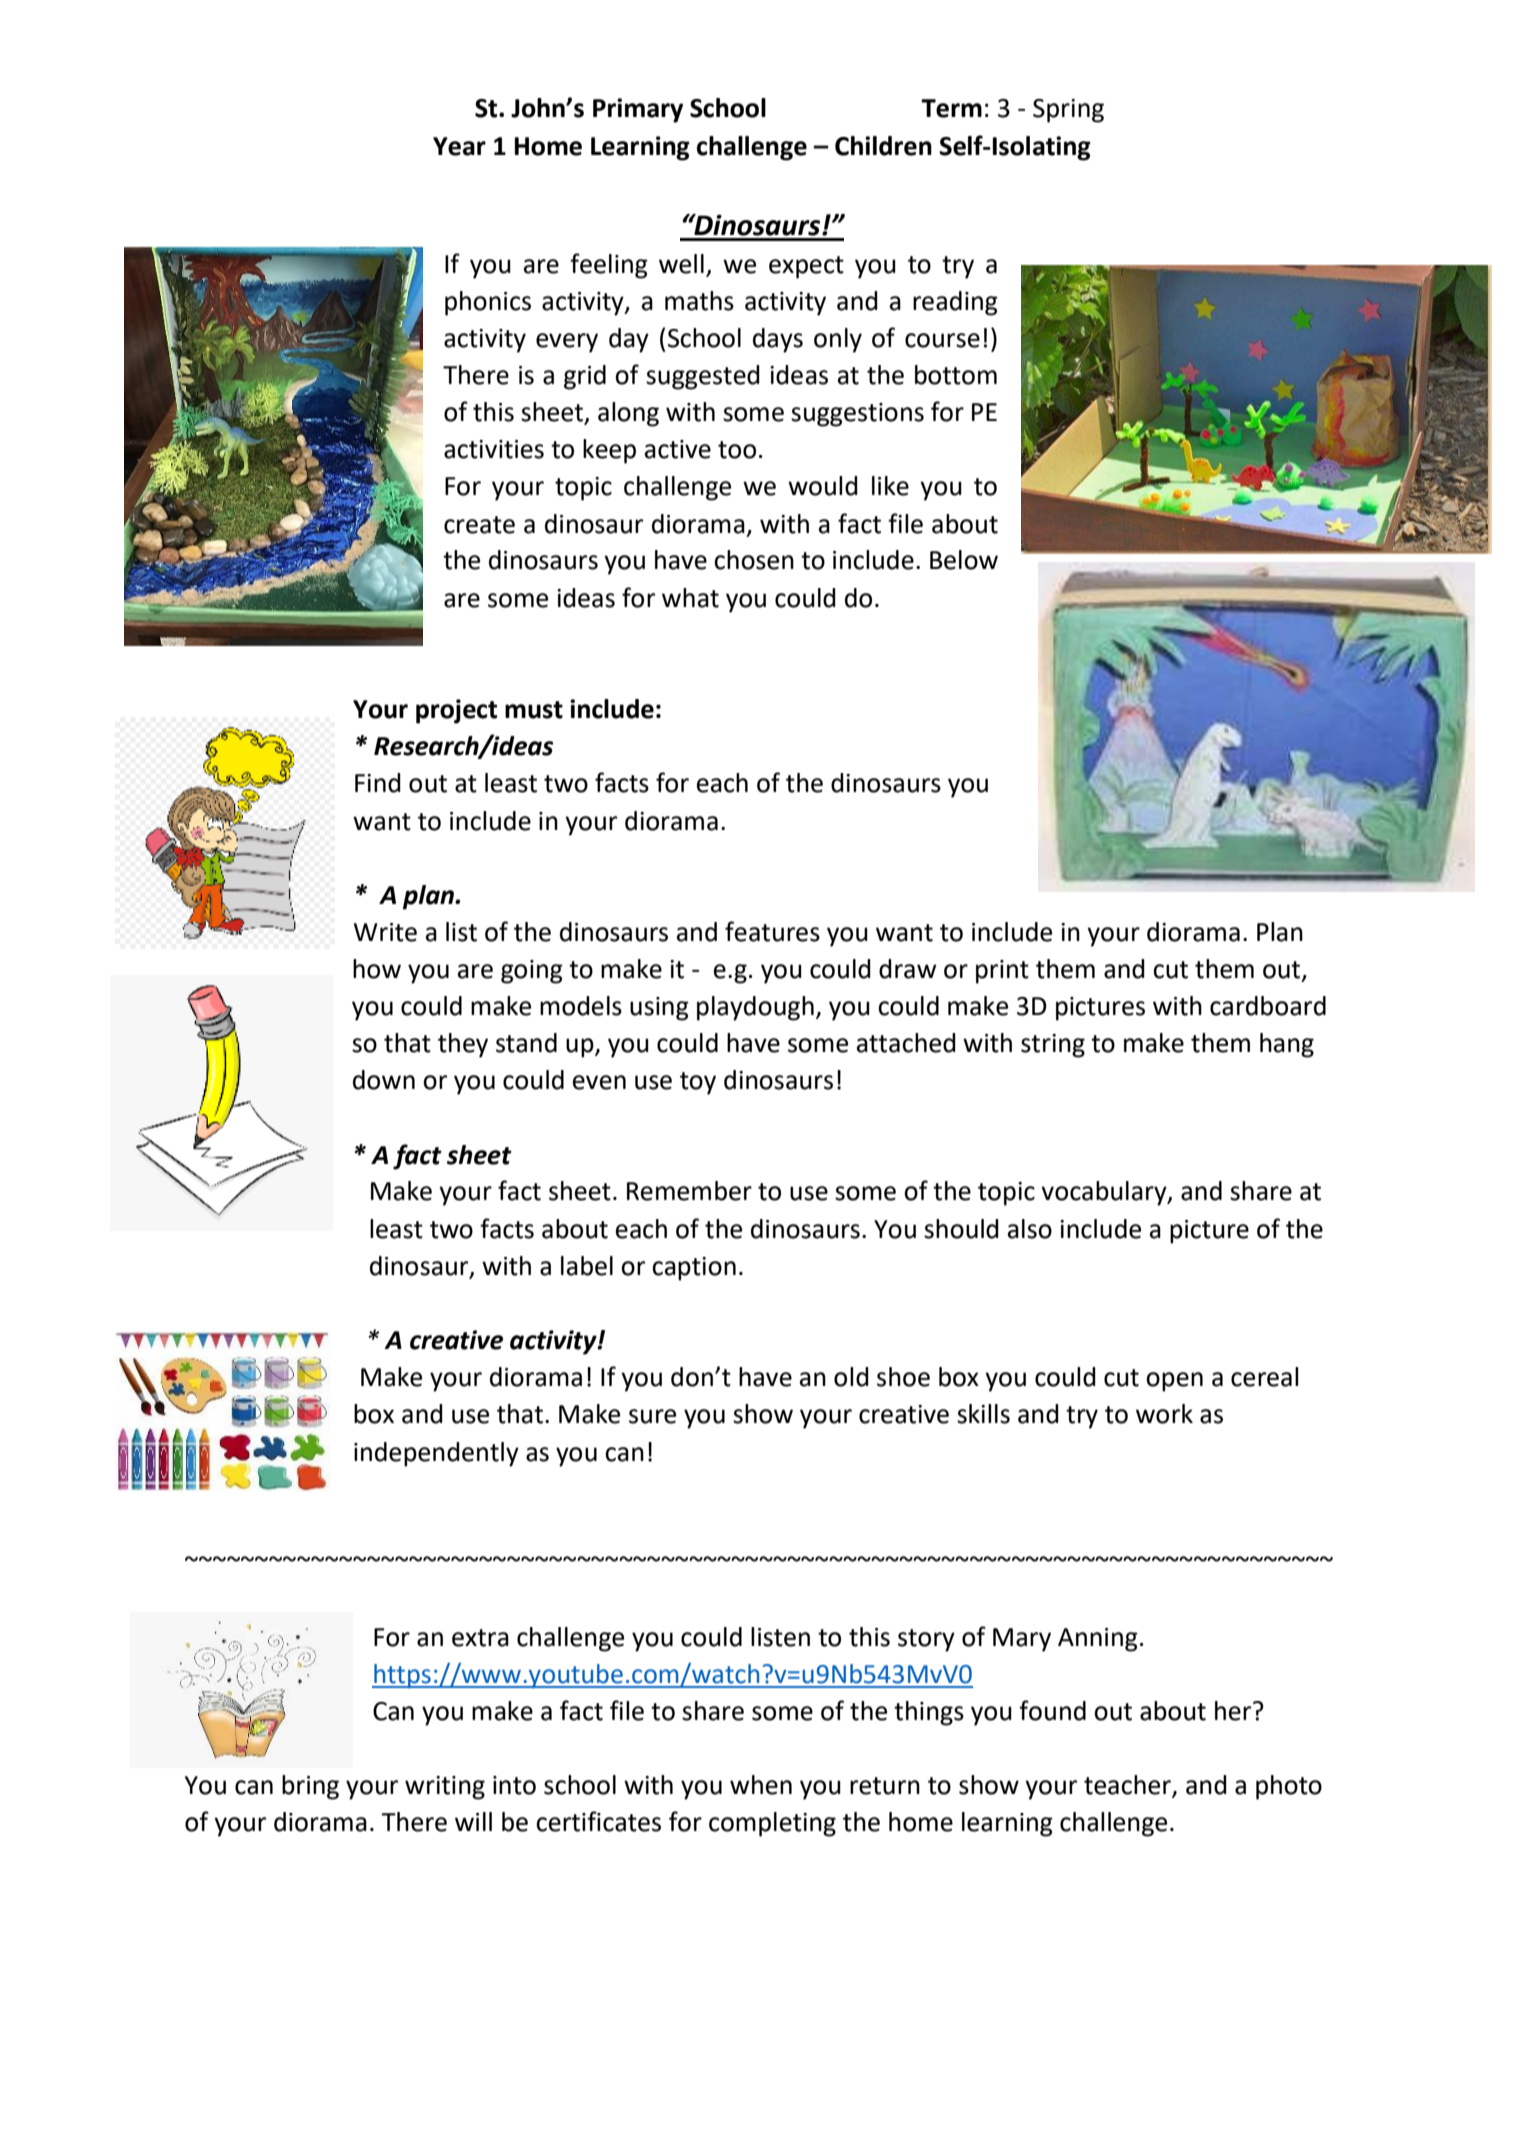 This image has height=2156, width=1524. What do you see at coordinates (1268, 1006) in the image?
I see `cardboard` at bounding box center [1268, 1006].
